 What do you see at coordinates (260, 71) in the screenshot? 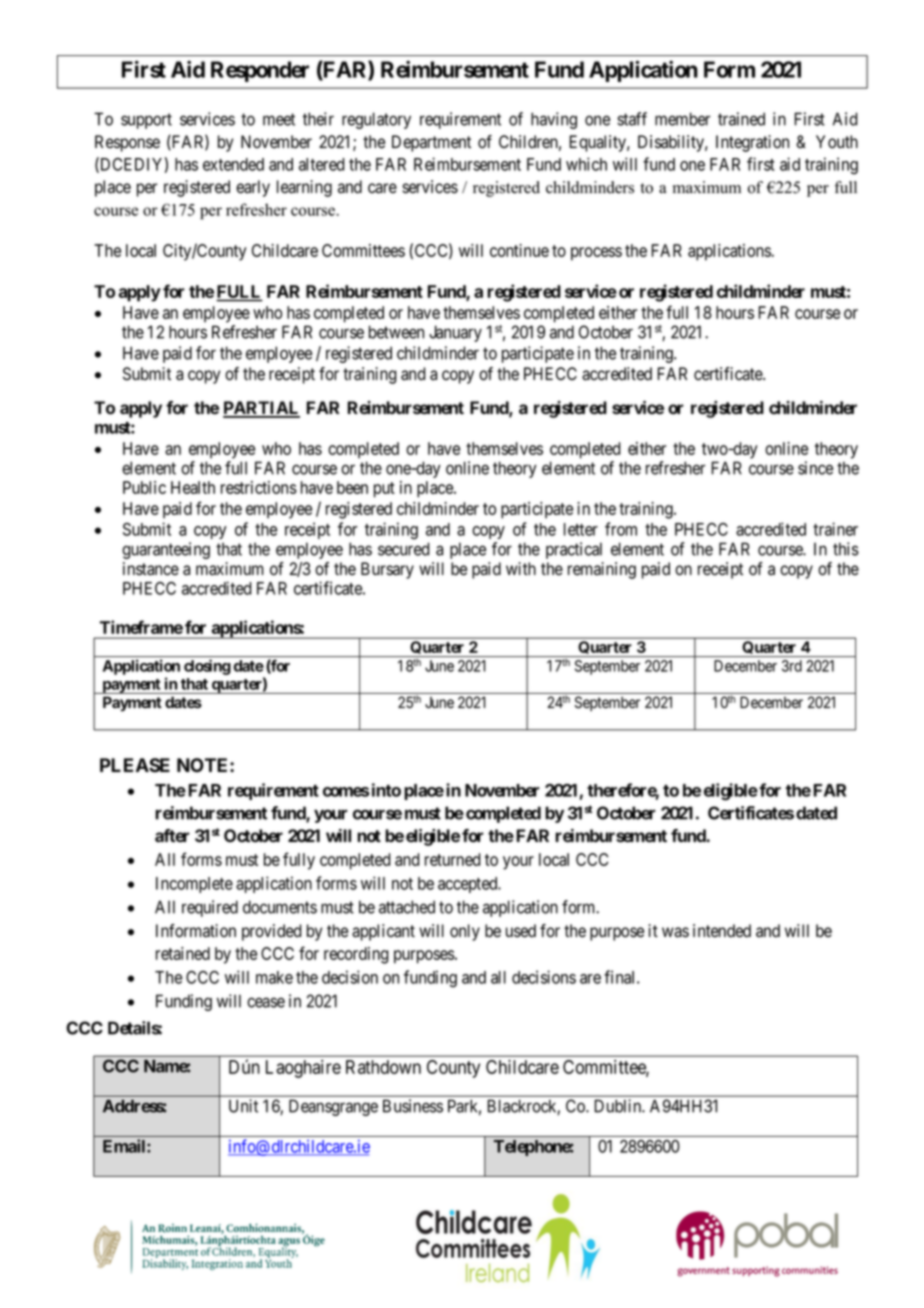
I see `Responder` at bounding box center [260, 71].
